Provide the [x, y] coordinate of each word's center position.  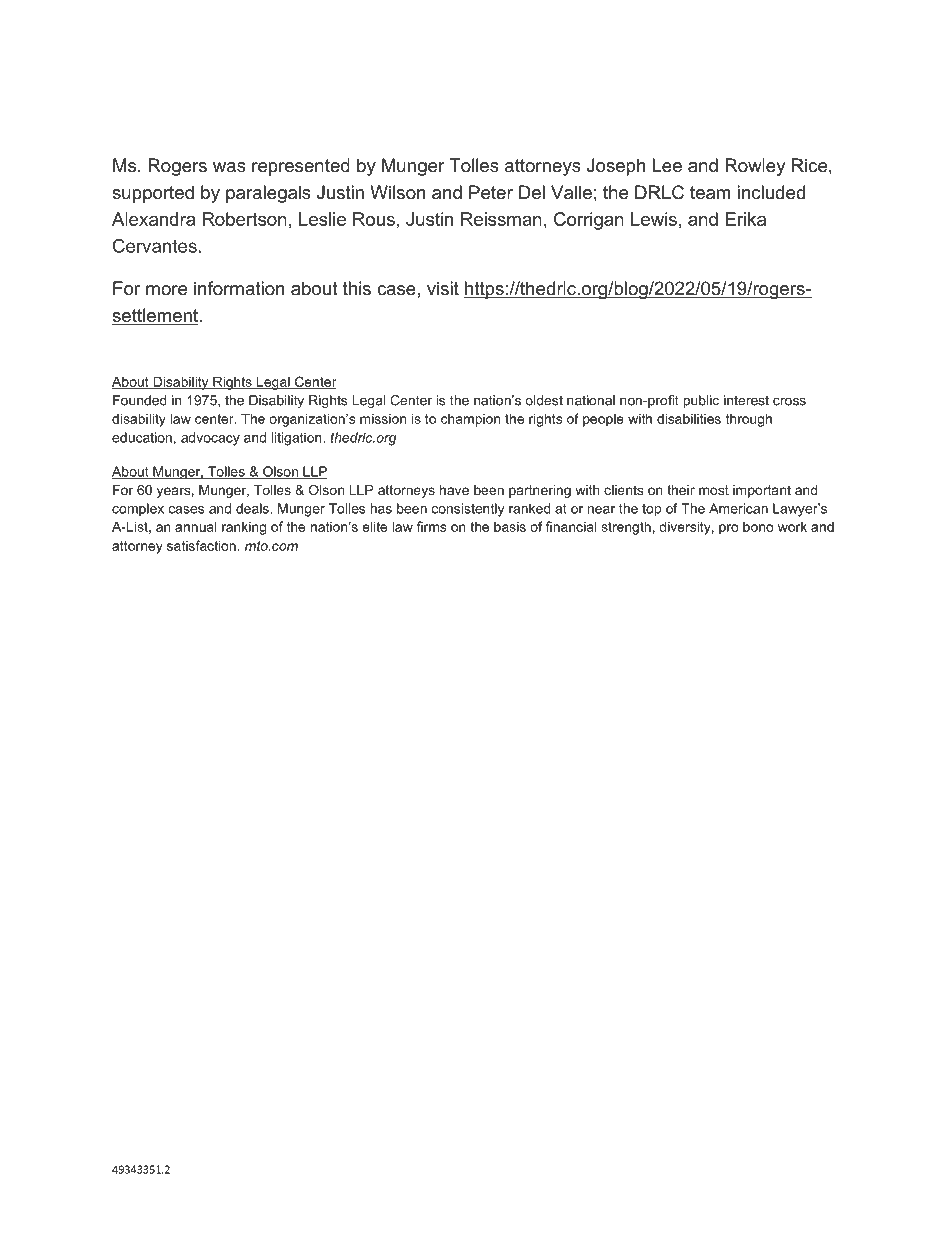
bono [758, 527]
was [229, 167]
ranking [244, 528]
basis [510, 526]
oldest [544, 400]
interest [746, 400]
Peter [491, 192]
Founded [140, 400]
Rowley [755, 167]
